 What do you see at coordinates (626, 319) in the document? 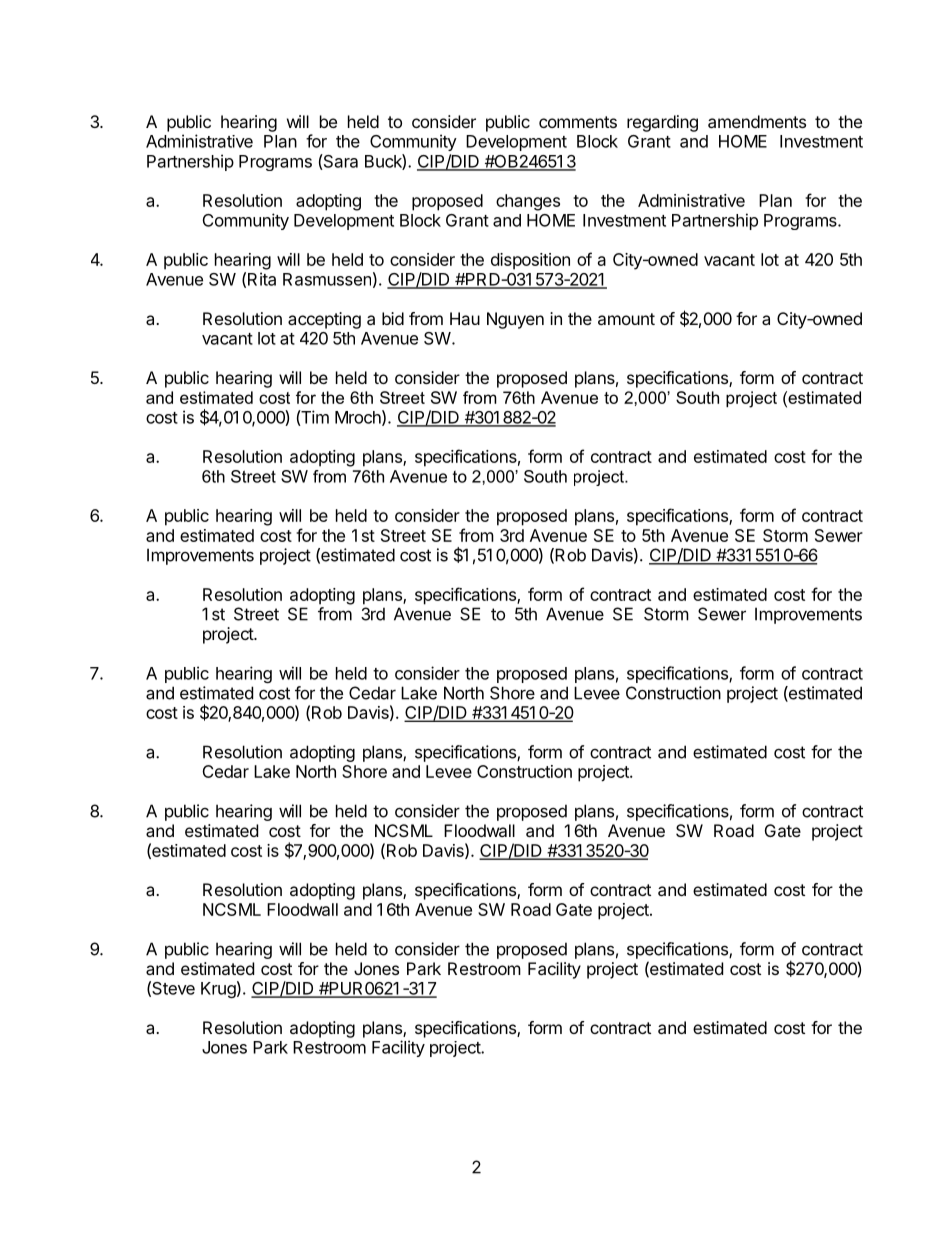
I see `amount` at bounding box center [626, 319].
